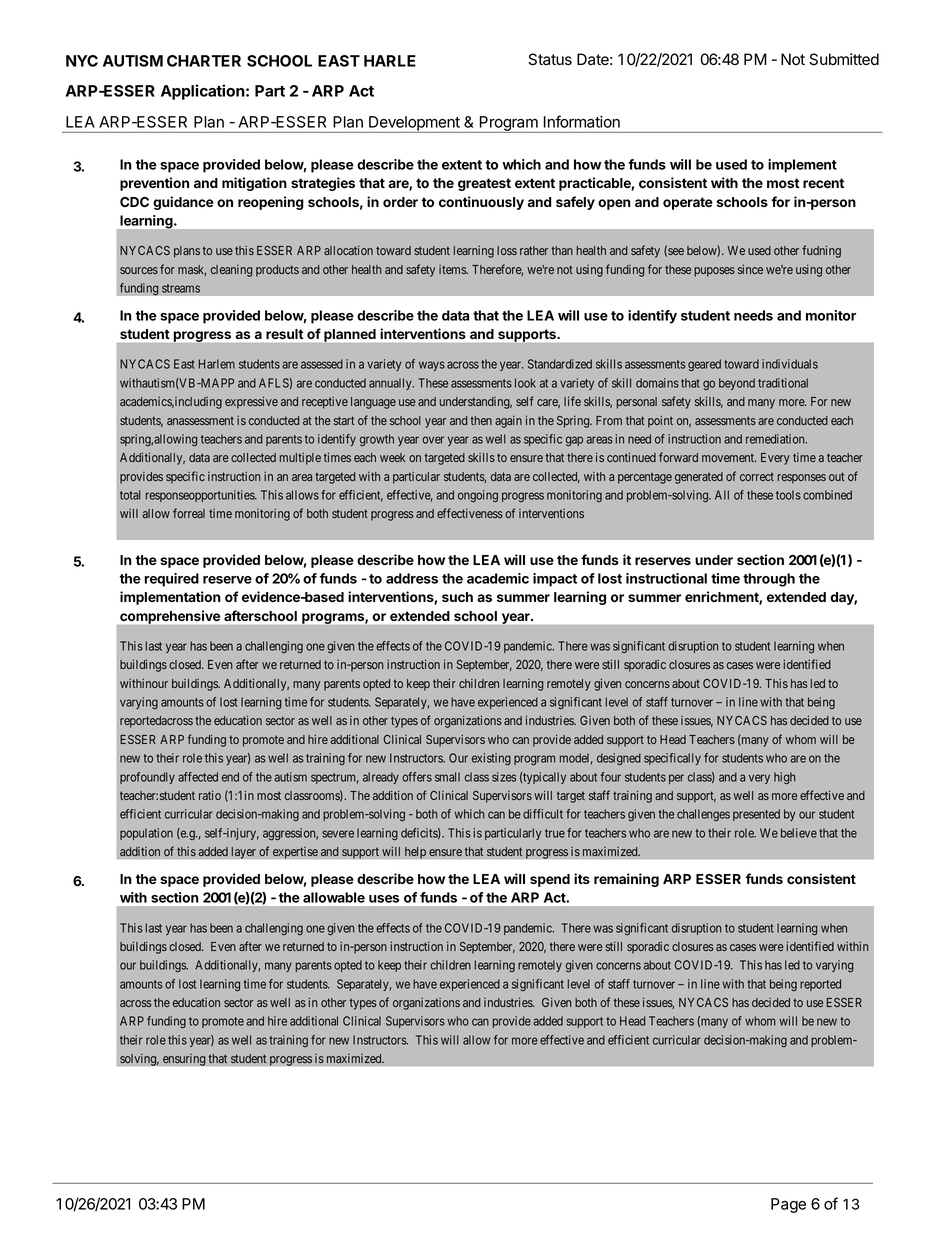 Image resolution: width=952 pixels, height=1233 pixels. Describe the element at coordinates (757, 476) in the screenshot. I see `correct` at that location.
